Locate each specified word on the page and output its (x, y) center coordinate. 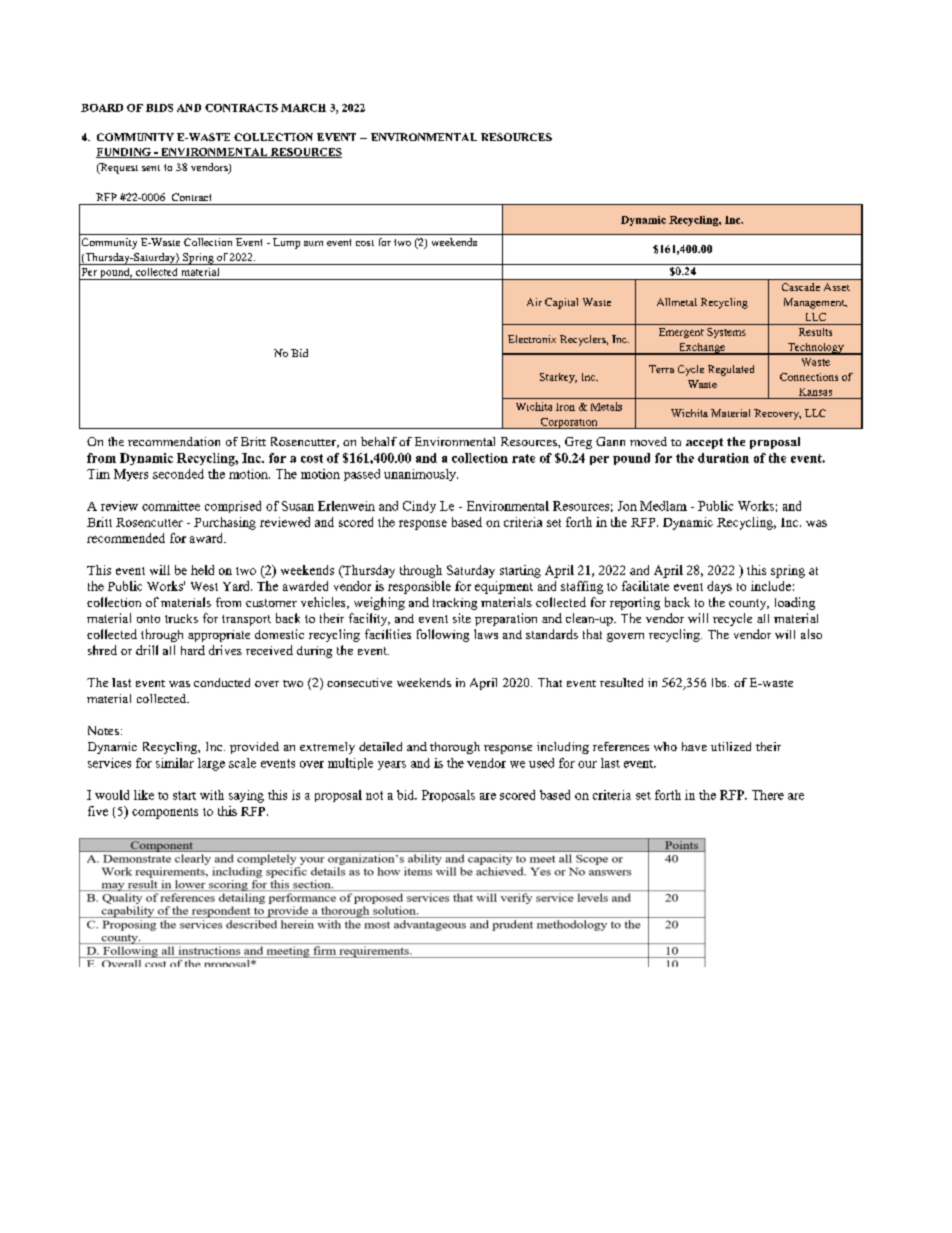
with (212, 795)
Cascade (801, 287)
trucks (181, 618)
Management (815, 303)
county (749, 604)
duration (723, 458)
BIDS (159, 108)
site (462, 618)
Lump (286, 243)
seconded (178, 474)
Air (534, 302)
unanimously (421, 475)
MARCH (303, 108)
